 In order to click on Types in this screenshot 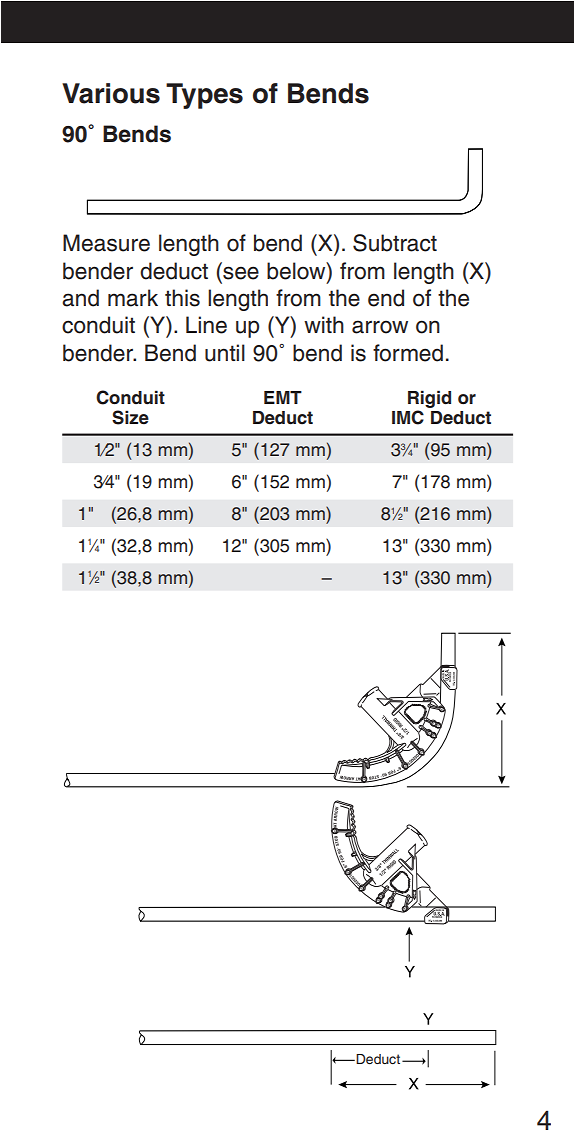, I will do `click(204, 96)`.
